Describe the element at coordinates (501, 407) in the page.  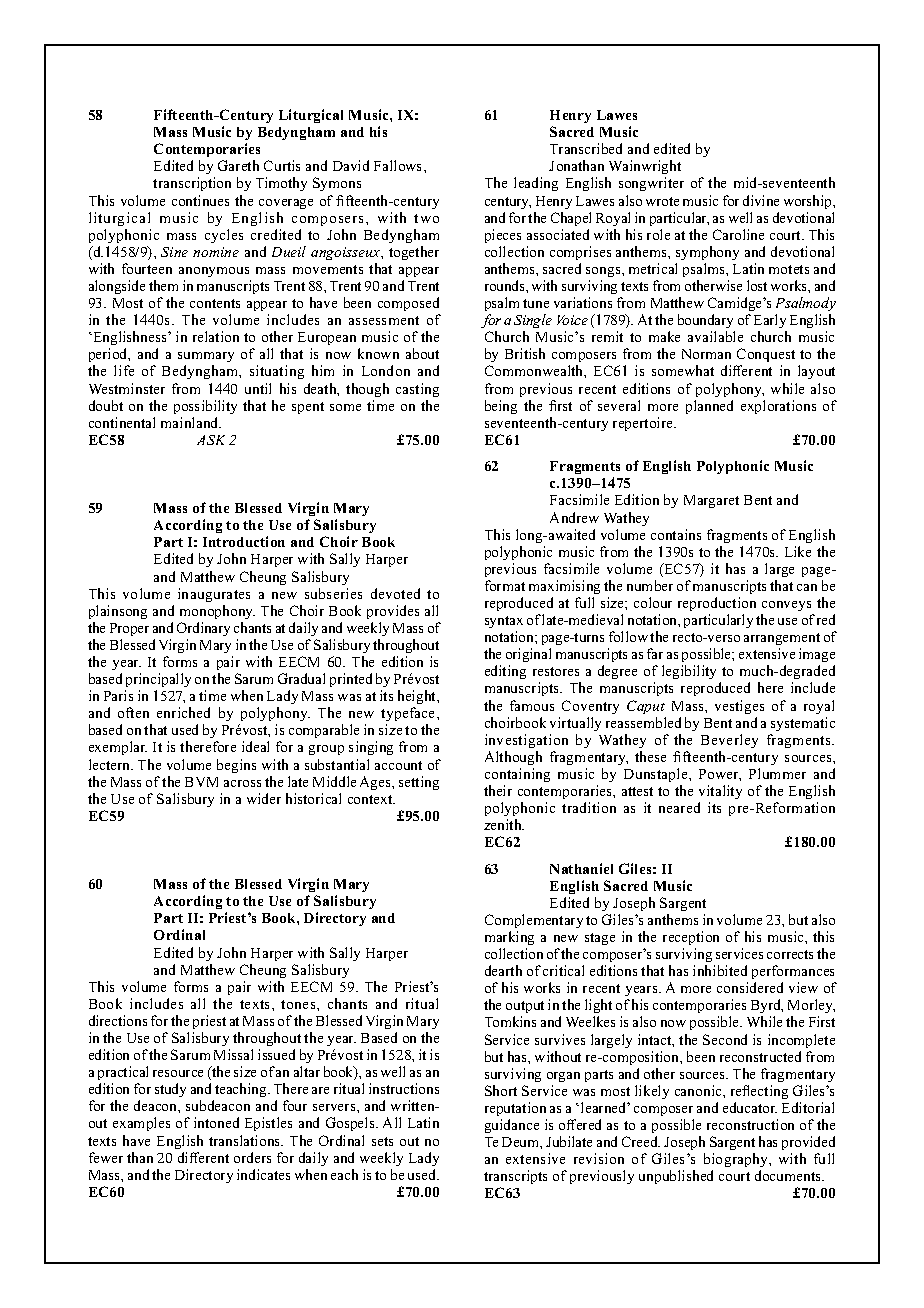
I see `being` at that location.
